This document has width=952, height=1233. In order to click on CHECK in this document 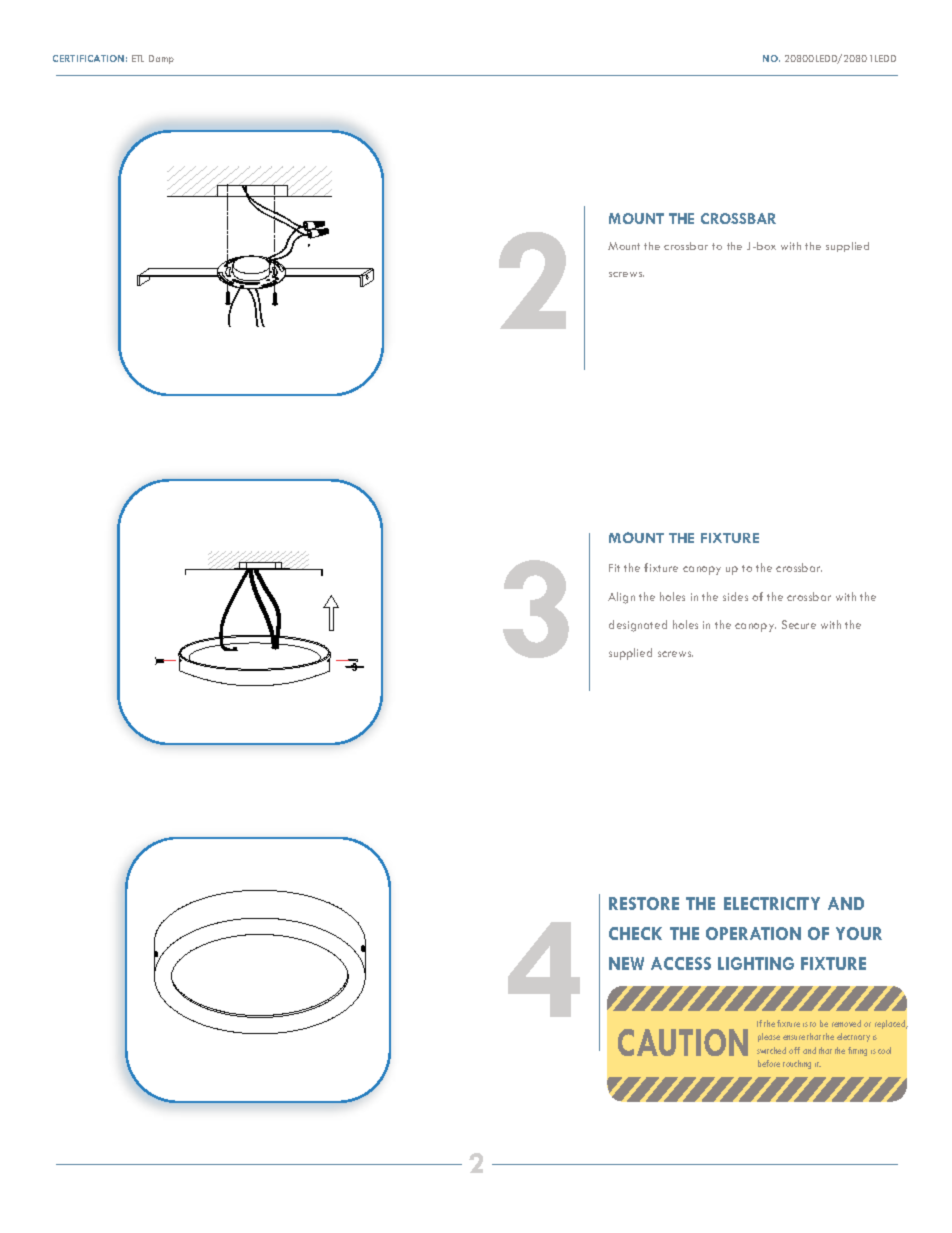, I will do `click(635, 933)`.
